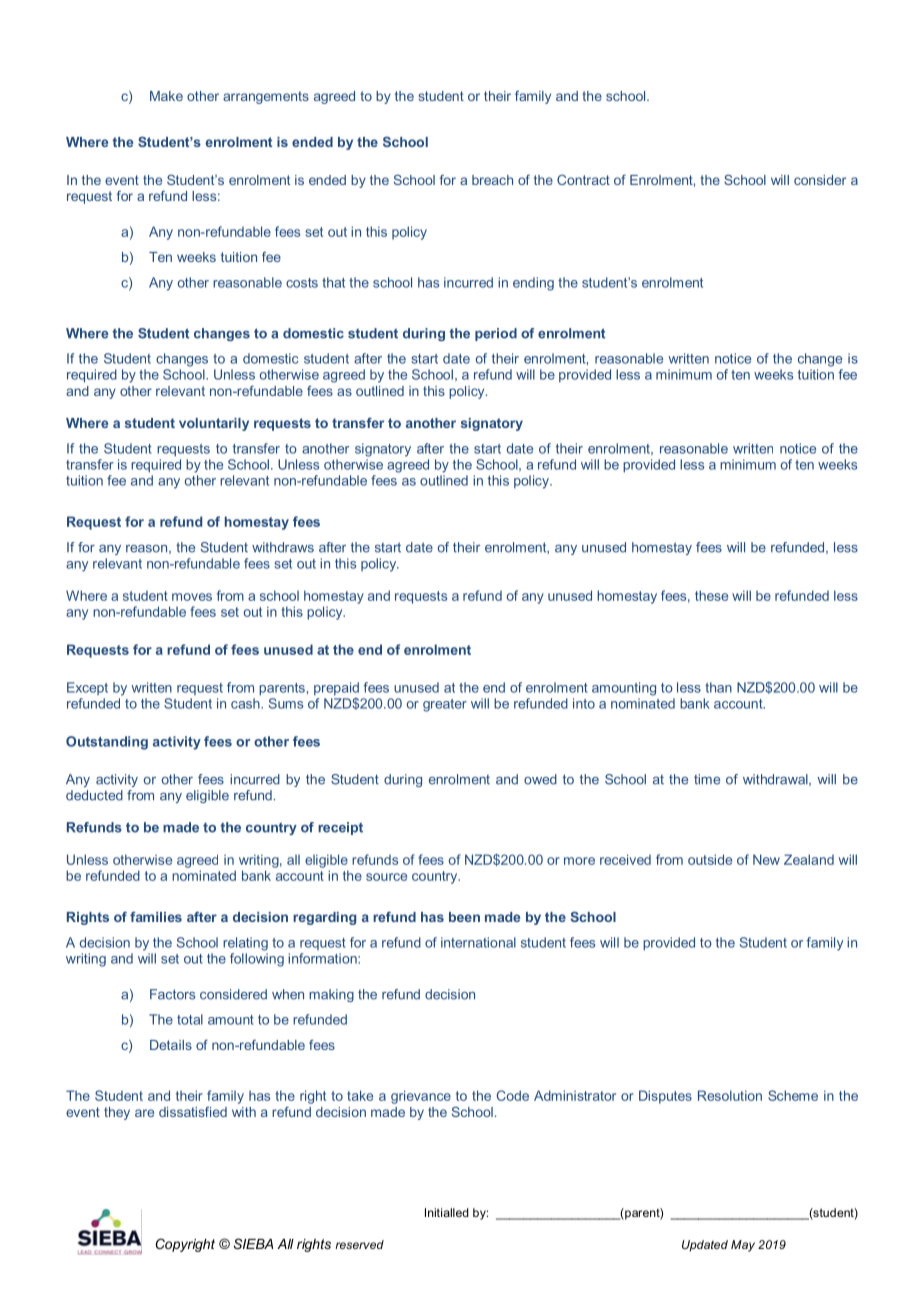 The image size is (924, 1308). Describe the element at coordinates (359, 1244) in the document. I see `reserved` at that location.
